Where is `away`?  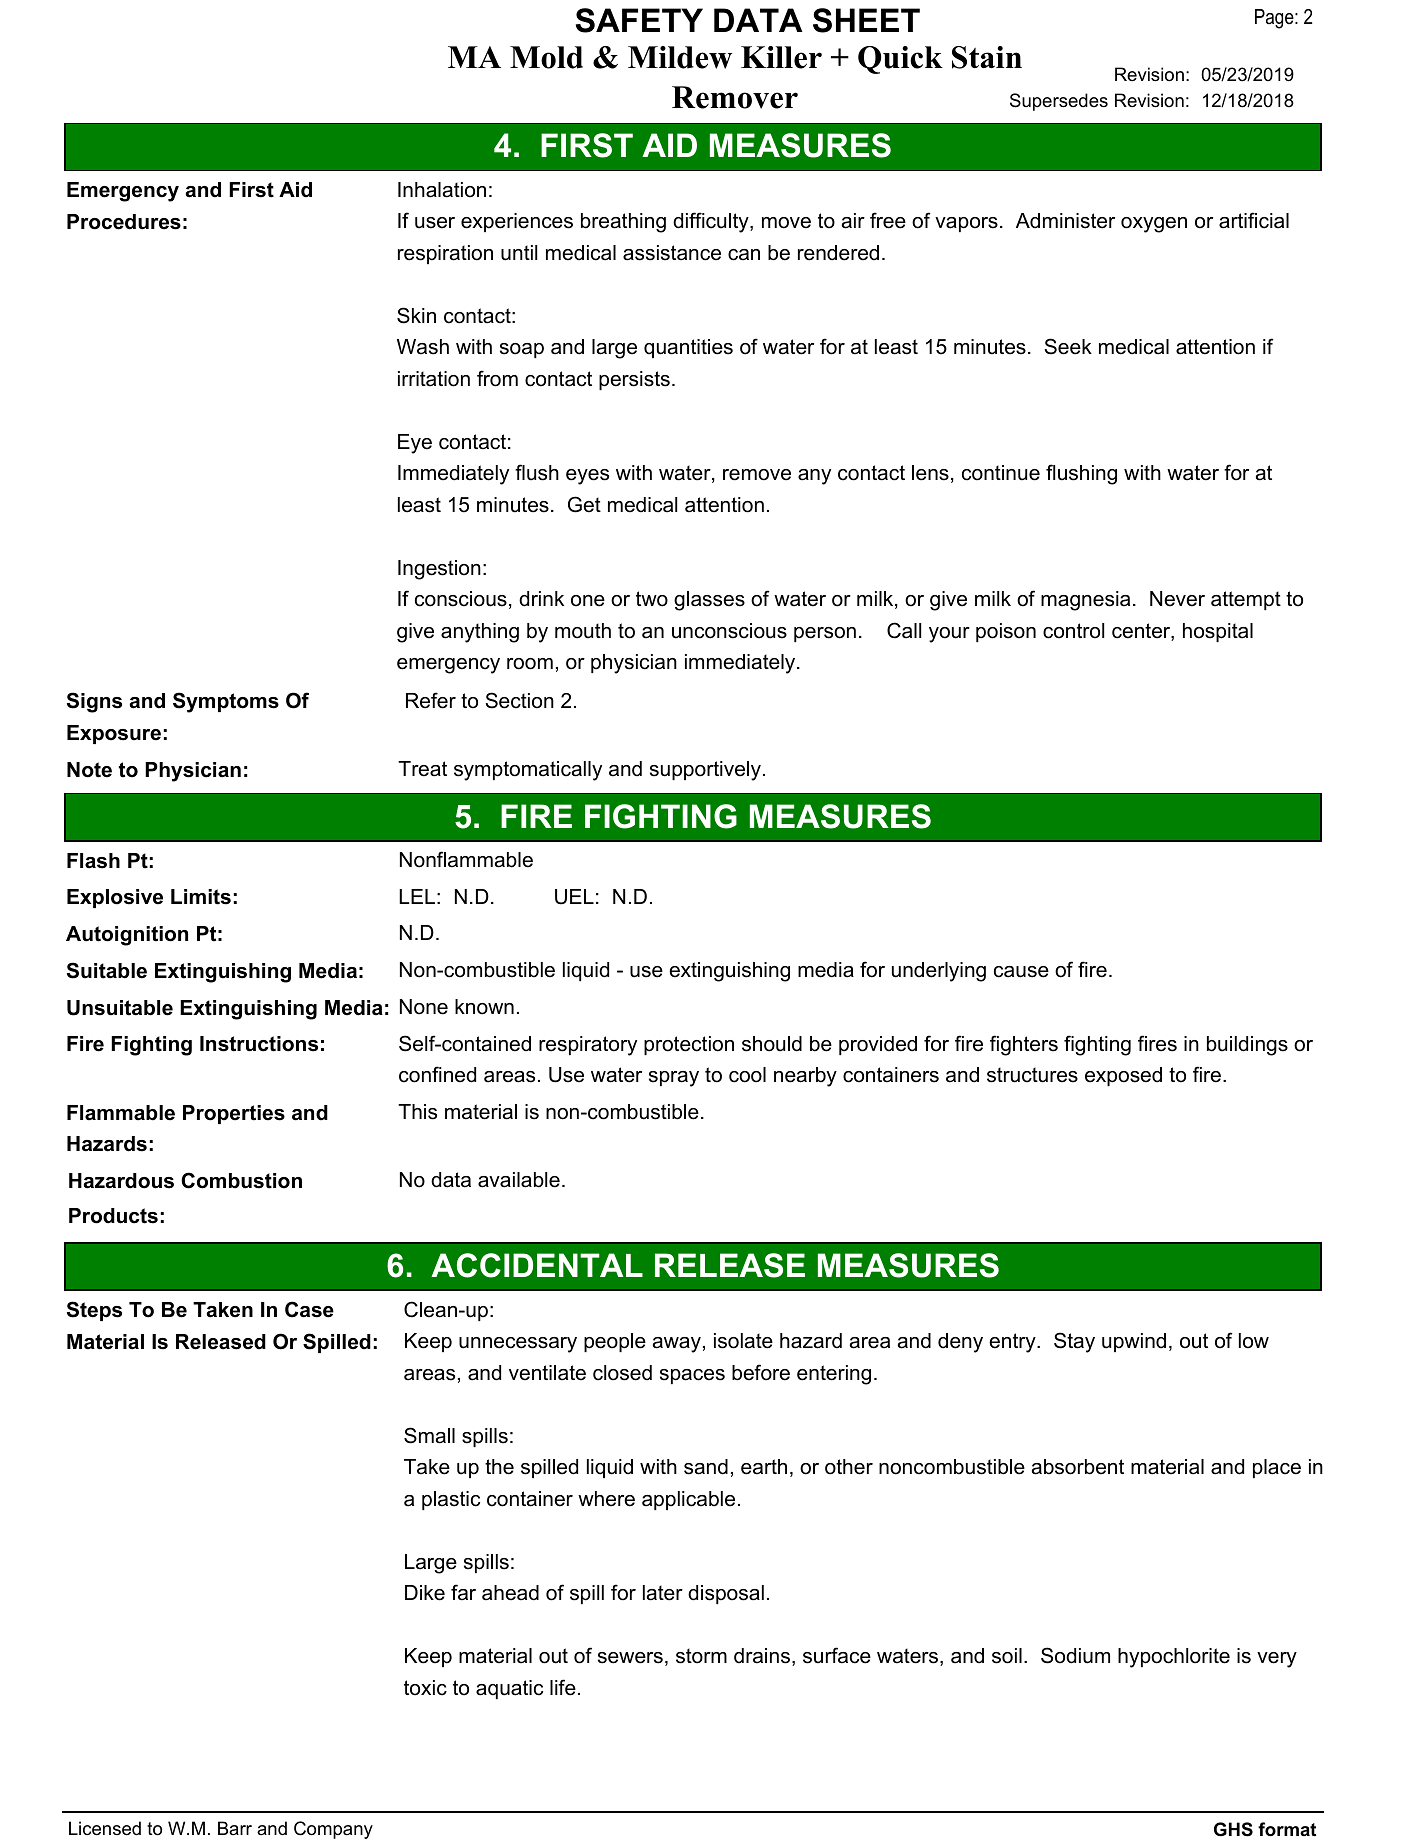
away is located at coordinates (677, 1345).
